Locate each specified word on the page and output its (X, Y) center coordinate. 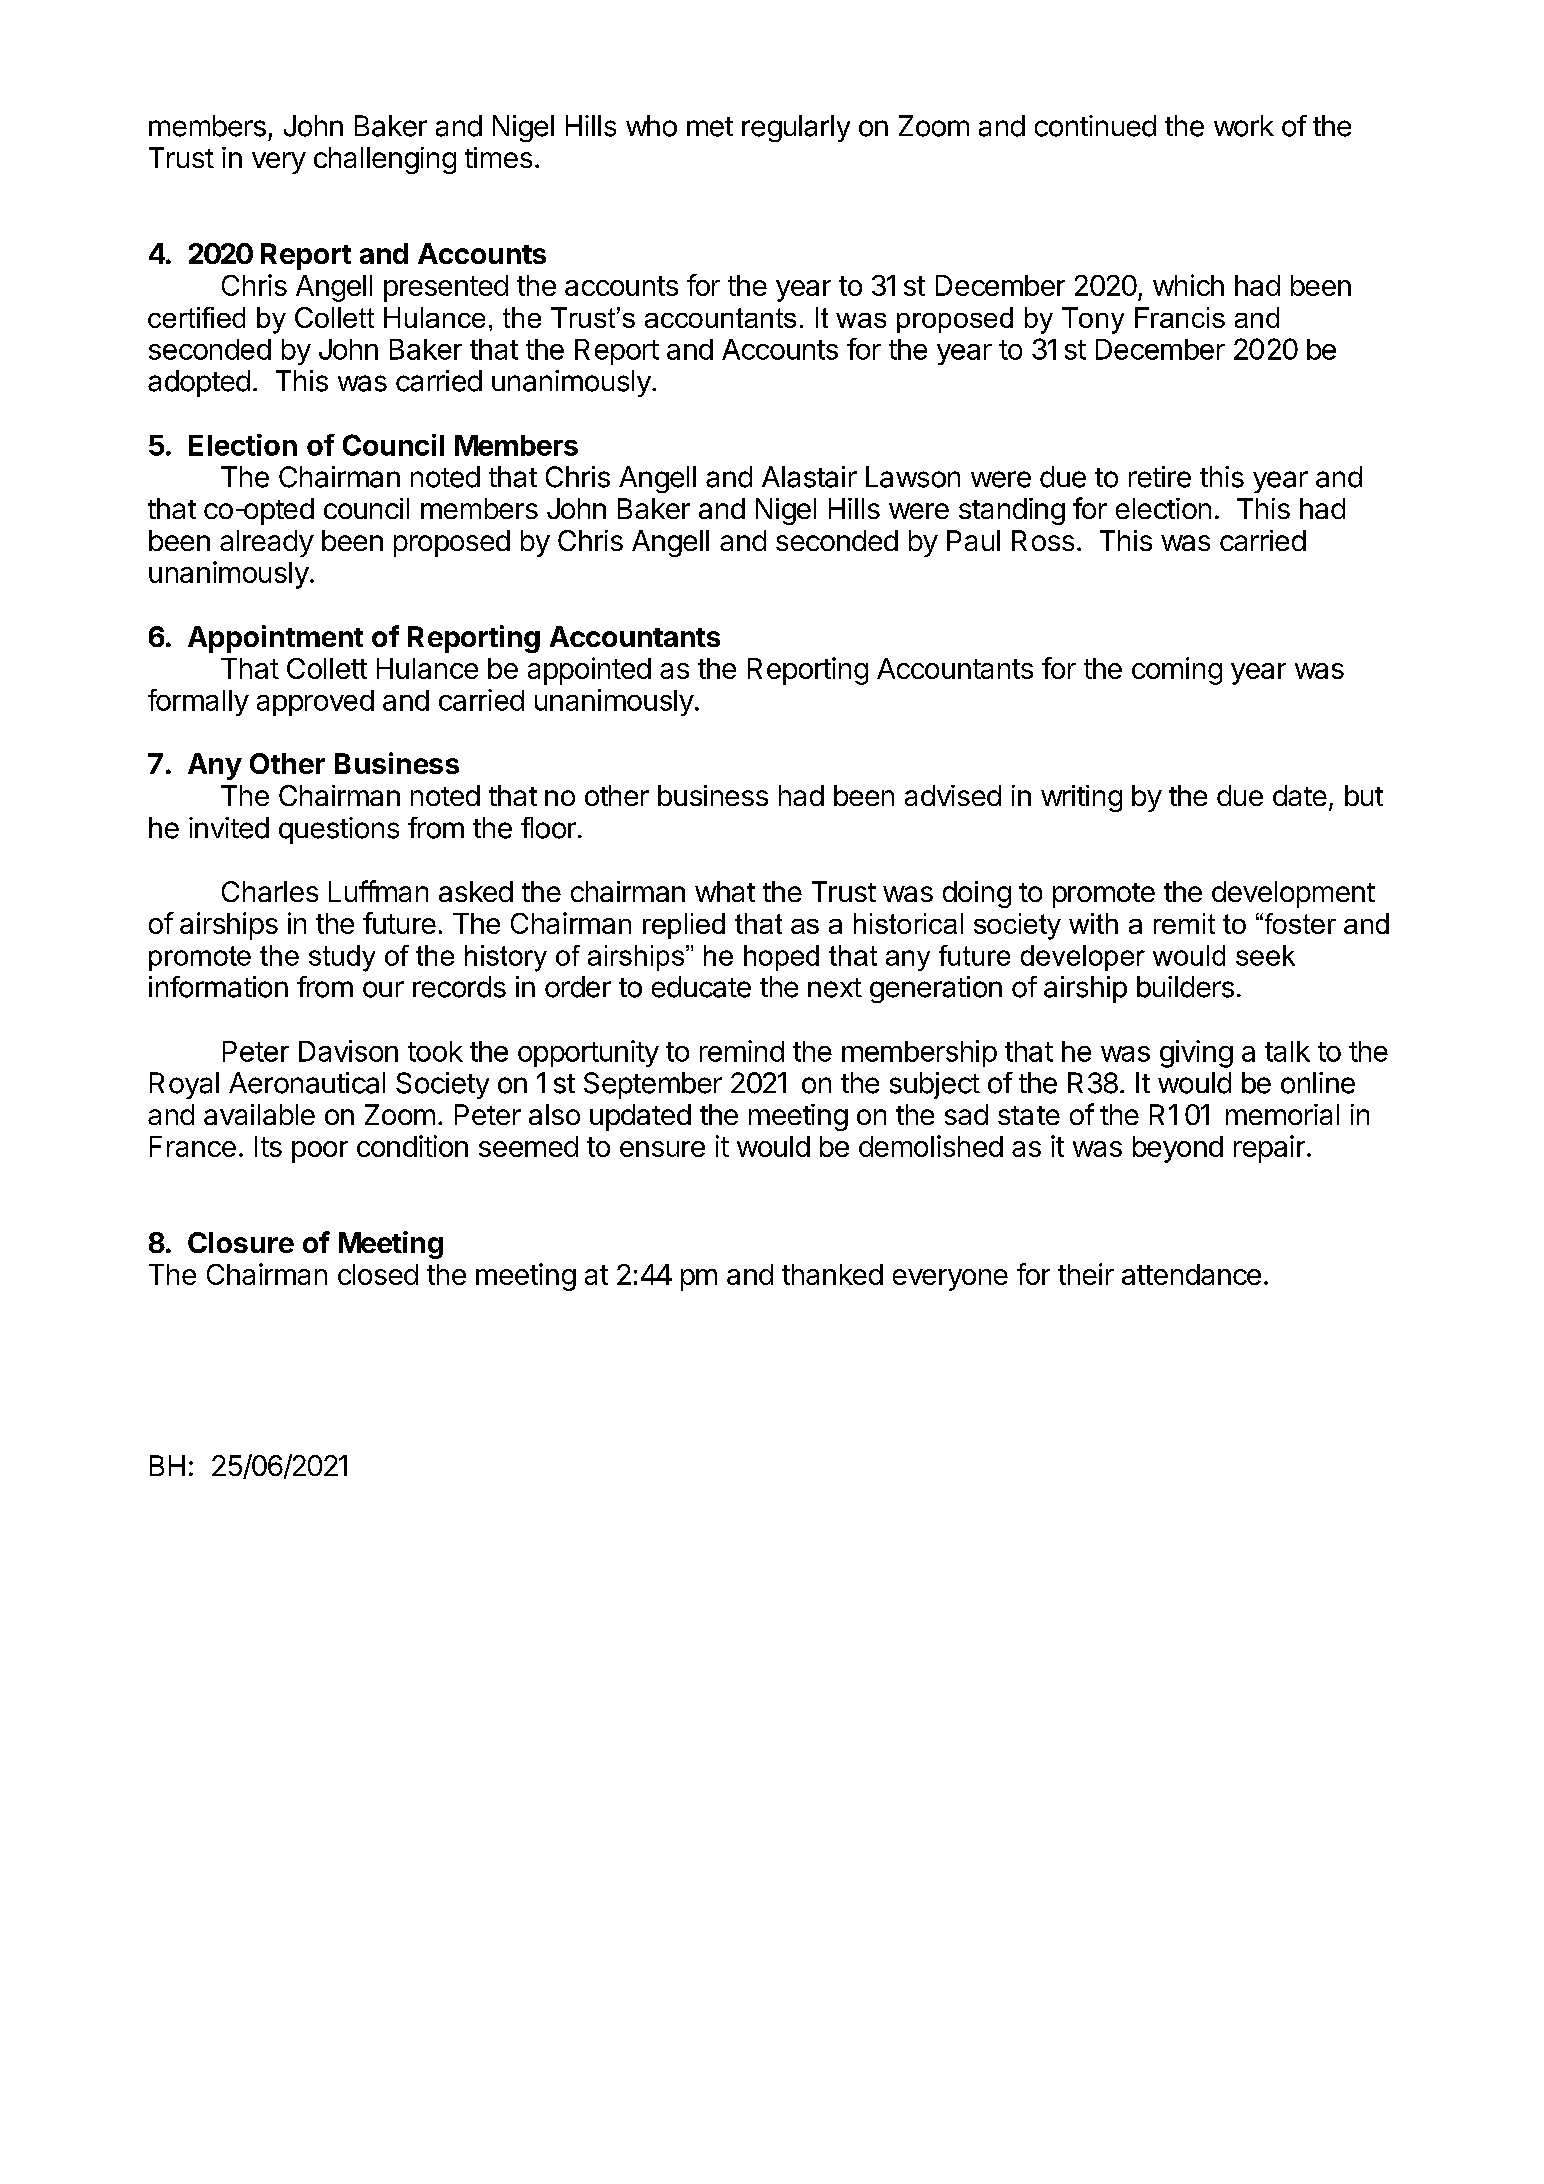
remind (742, 1051)
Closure (241, 1242)
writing (1081, 798)
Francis (1180, 317)
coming (1177, 671)
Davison (348, 1051)
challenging (385, 160)
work (1244, 126)
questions (339, 830)
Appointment (275, 639)
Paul (973, 540)
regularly (796, 128)
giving (1196, 1054)
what (725, 891)
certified (196, 317)
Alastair (809, 477)
